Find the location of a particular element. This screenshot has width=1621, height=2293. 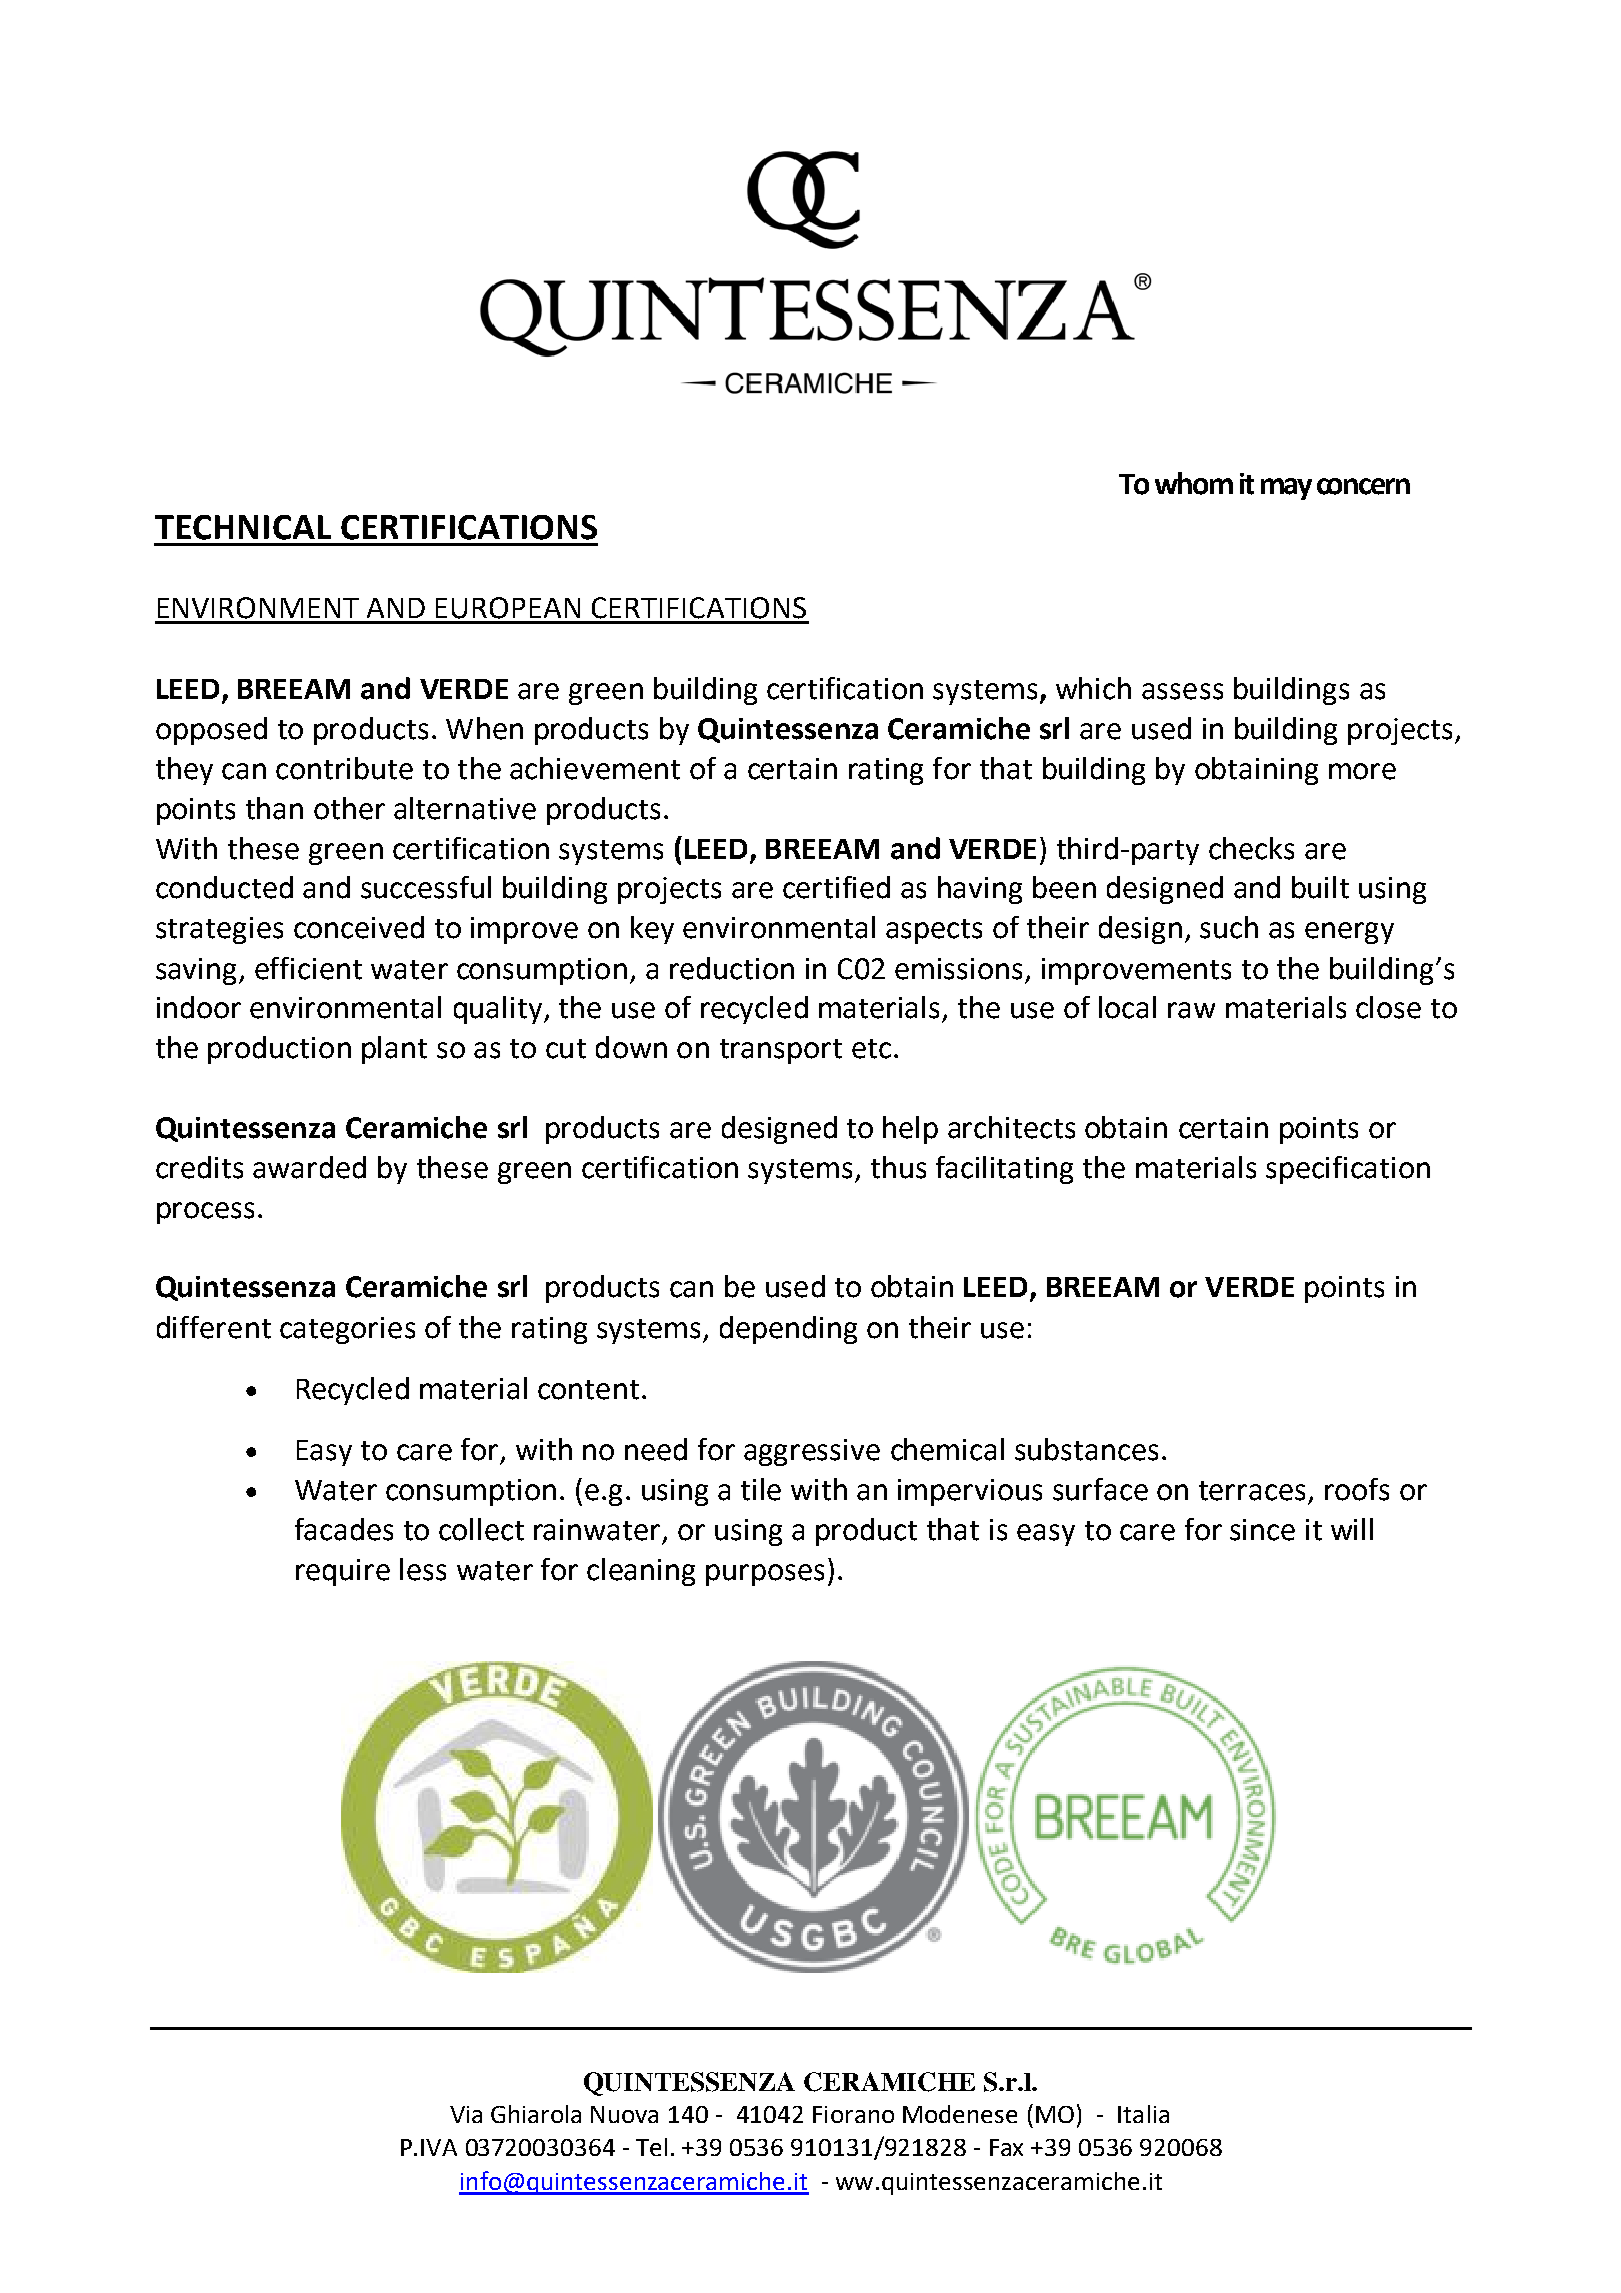

assess is located at coordinates (1182, 691).
